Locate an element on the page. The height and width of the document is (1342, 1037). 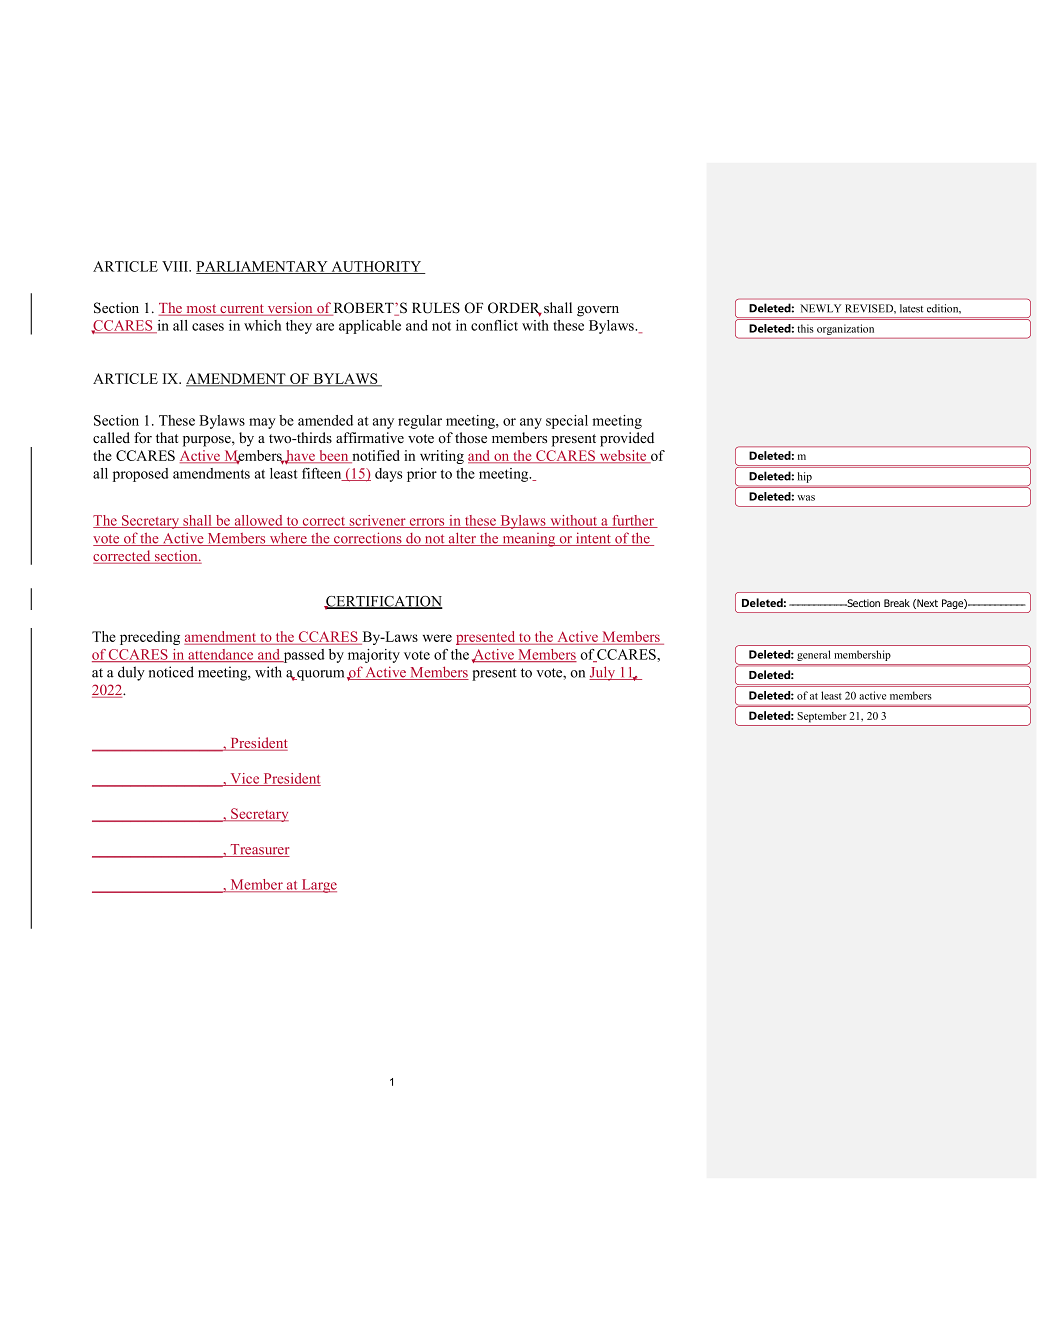
attendance is located at coordinates (221, 655).
